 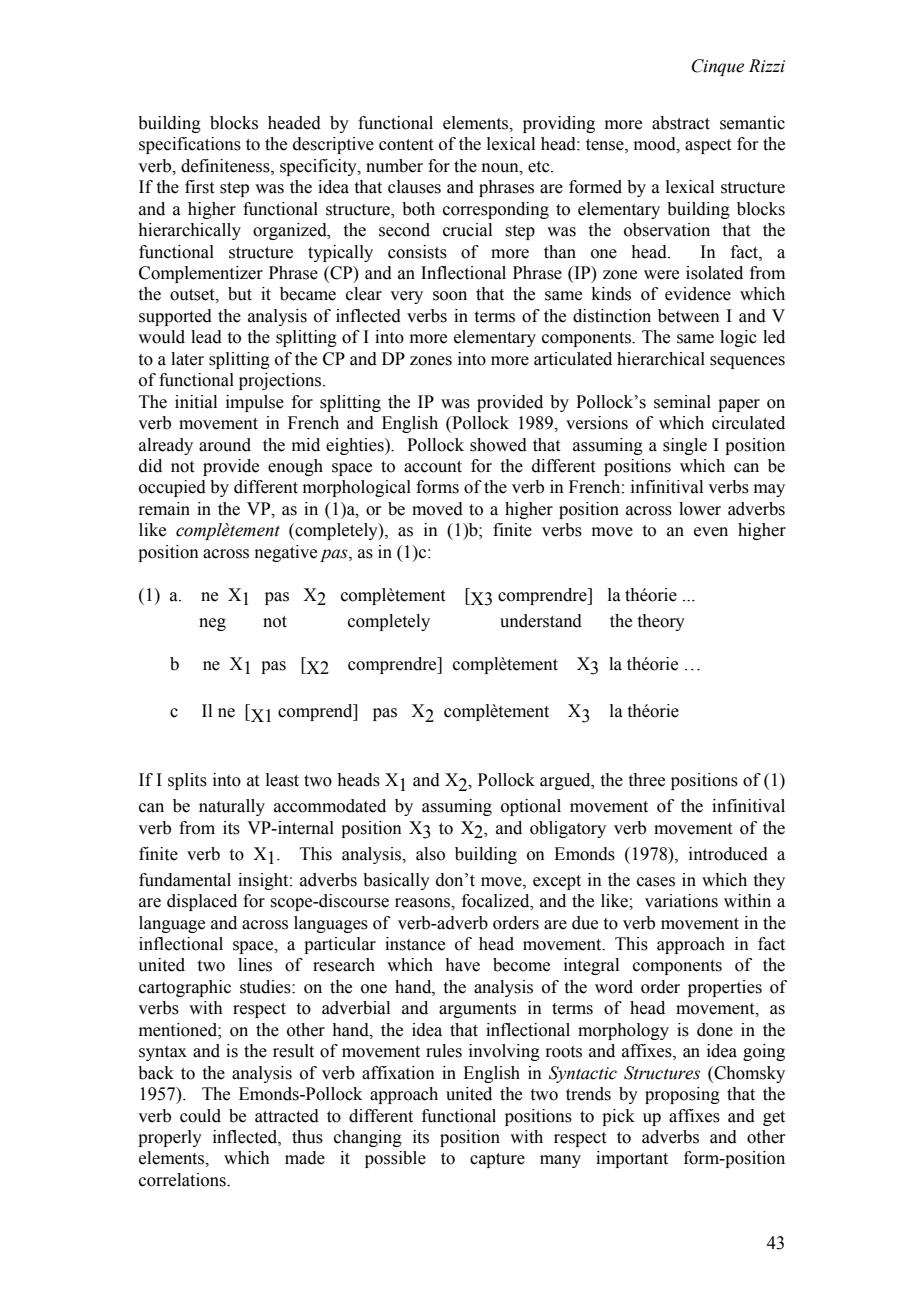 What do you see at coordinates (232, 807) in the screenshot?
I see `naturally` at bounding box center [232, 807].
